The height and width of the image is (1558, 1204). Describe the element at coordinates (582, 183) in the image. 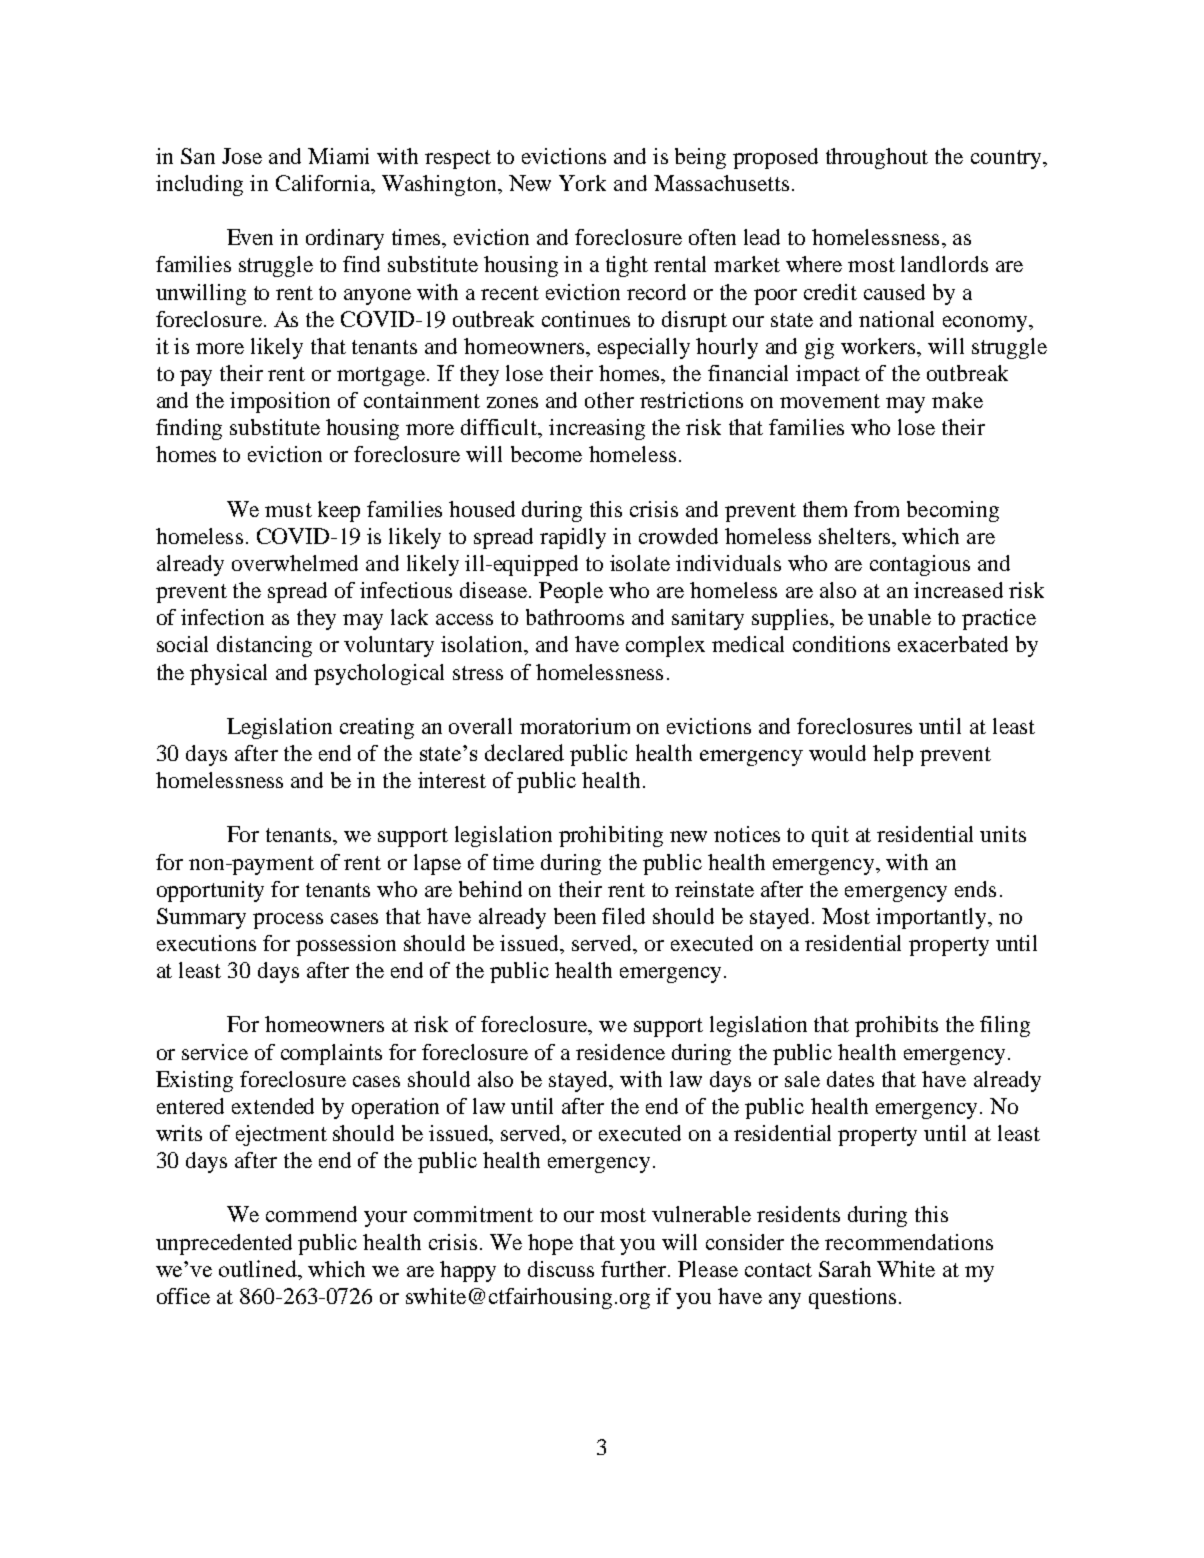

I see `York` at that location.
